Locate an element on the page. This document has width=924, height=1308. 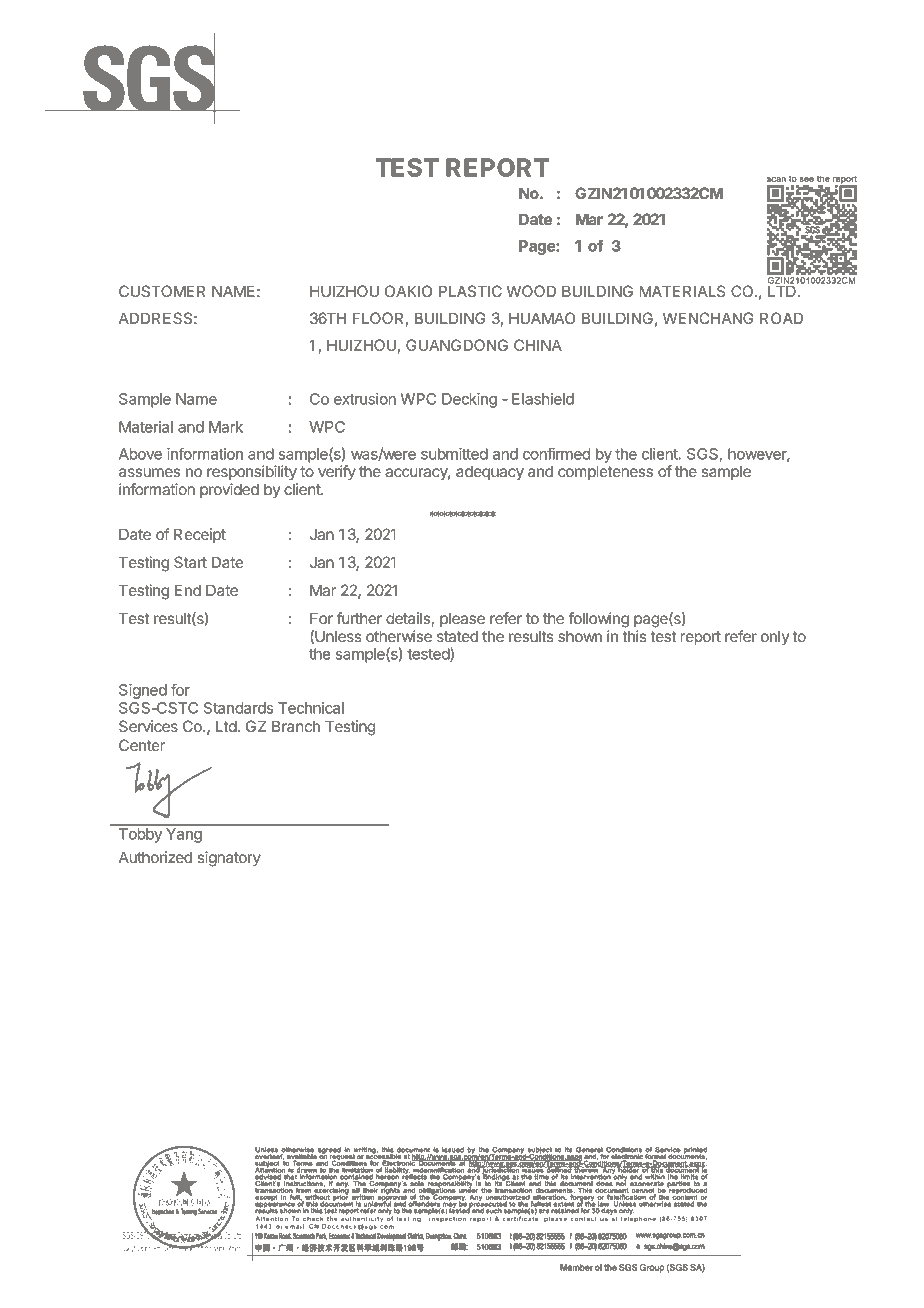
Decking is located at coordinates (469, 400).
